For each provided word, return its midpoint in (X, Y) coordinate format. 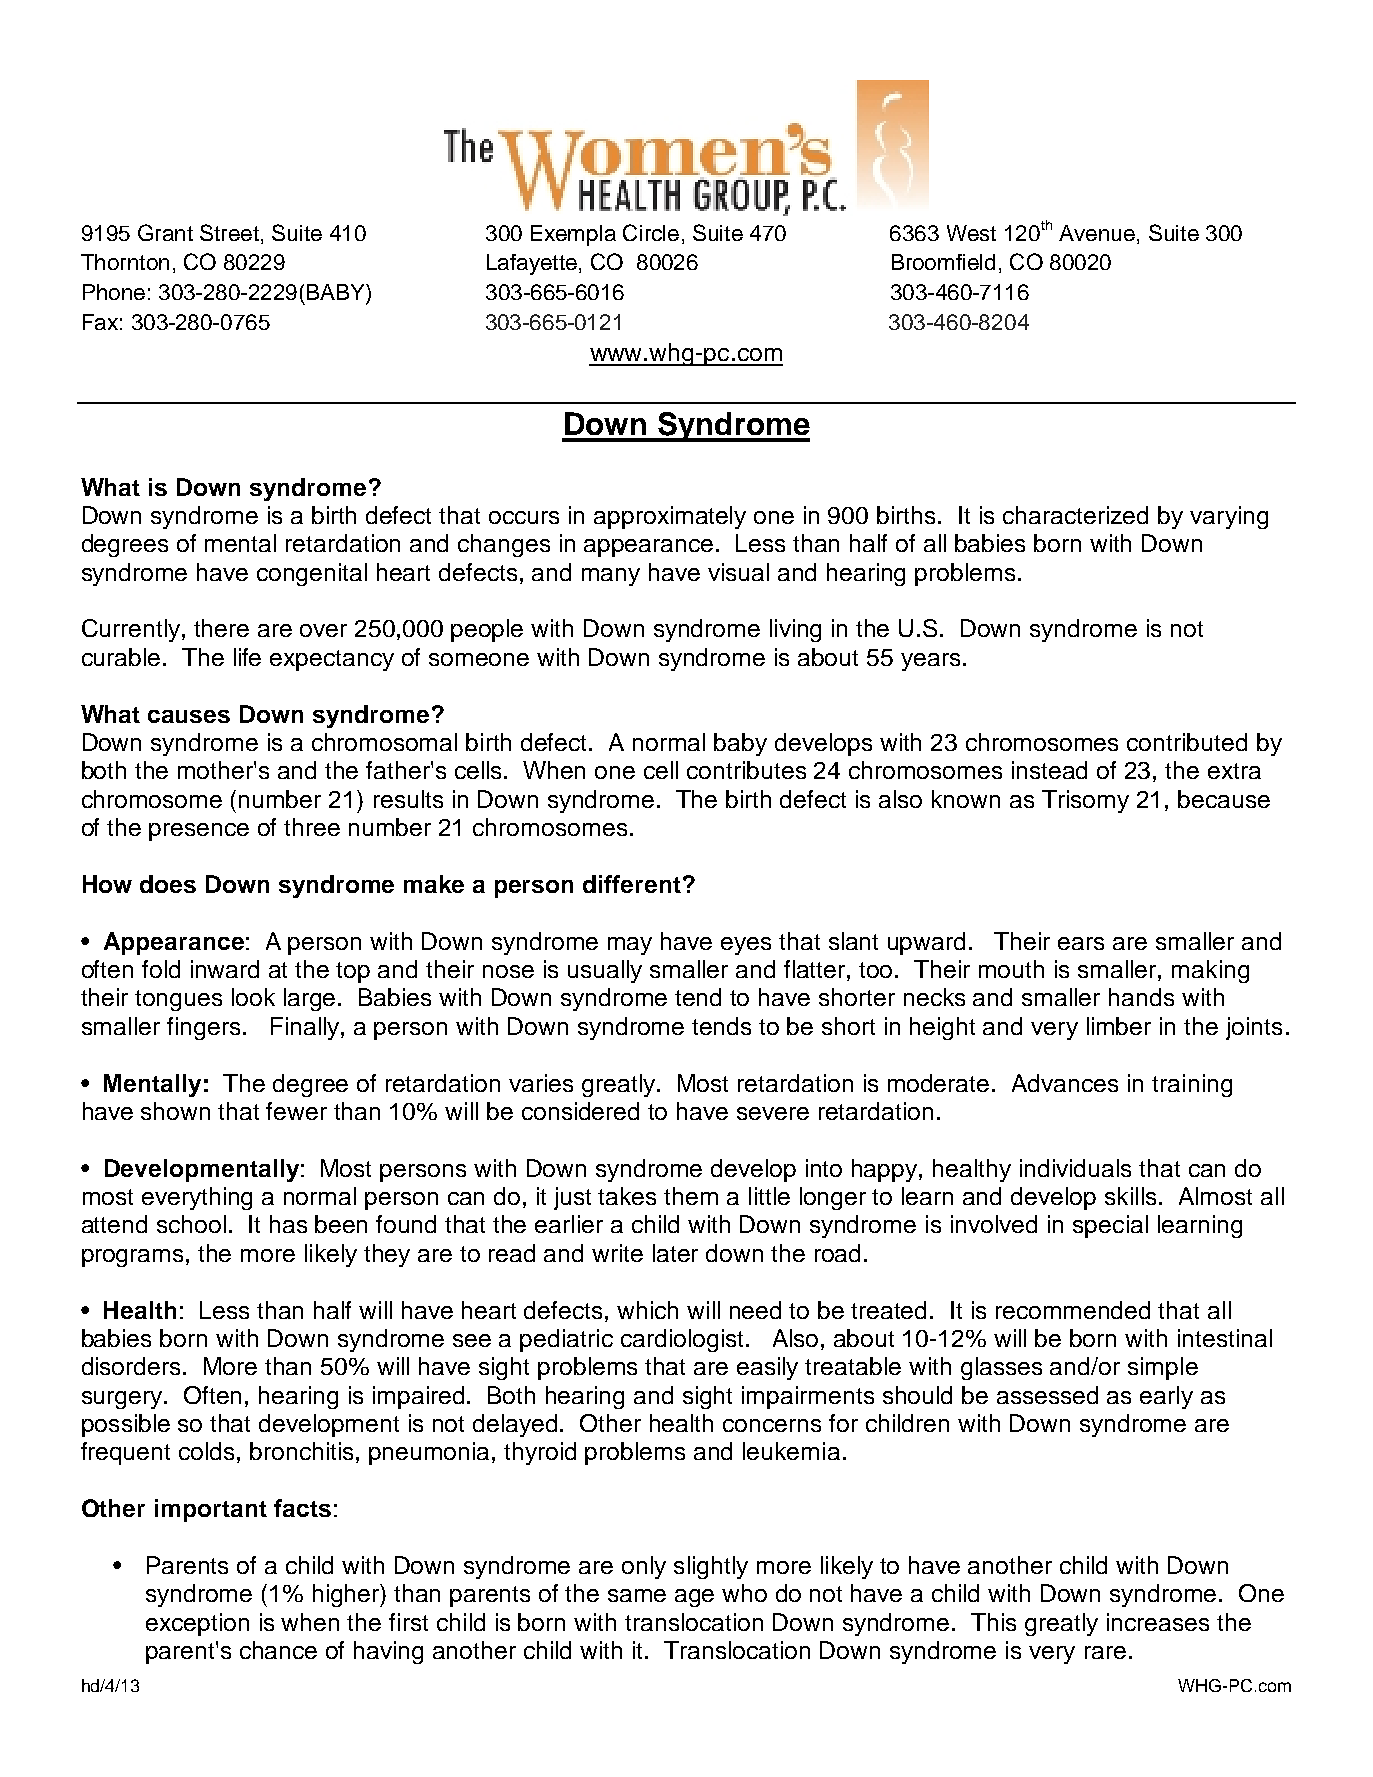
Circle (651, 232)
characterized (1075, 515)
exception (197, 1624)
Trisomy (1085, 801)
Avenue (1097, 233)
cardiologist (684, 1340)
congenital (312, 574)
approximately (670, 517)
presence (199, 832)
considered (580, 1111)
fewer (296, 1111)
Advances (1065, 1083)
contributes (746, 770)
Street (229, 232)
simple (1163, 1368)
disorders (133, 1366)
